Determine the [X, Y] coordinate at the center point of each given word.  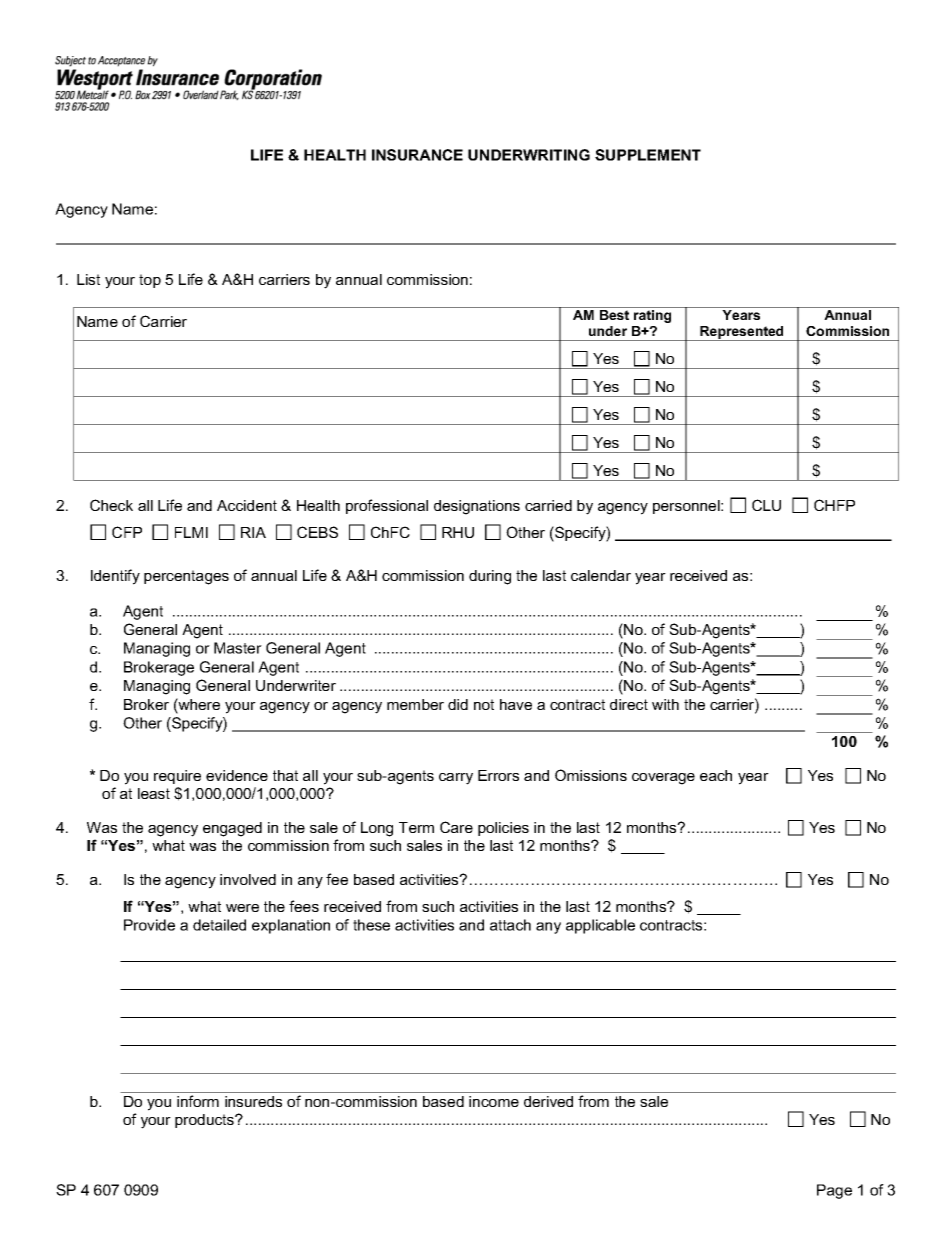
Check [111, 505]
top [150, 281]
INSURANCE [417, 155]
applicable [600, 926]
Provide [149, 925]
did [458, 704]
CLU [766, 505]
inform [198, 1101]
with [665, 704]
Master [238, 648]
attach [510, 925]
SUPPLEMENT [648, 155]
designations [477, 507]
